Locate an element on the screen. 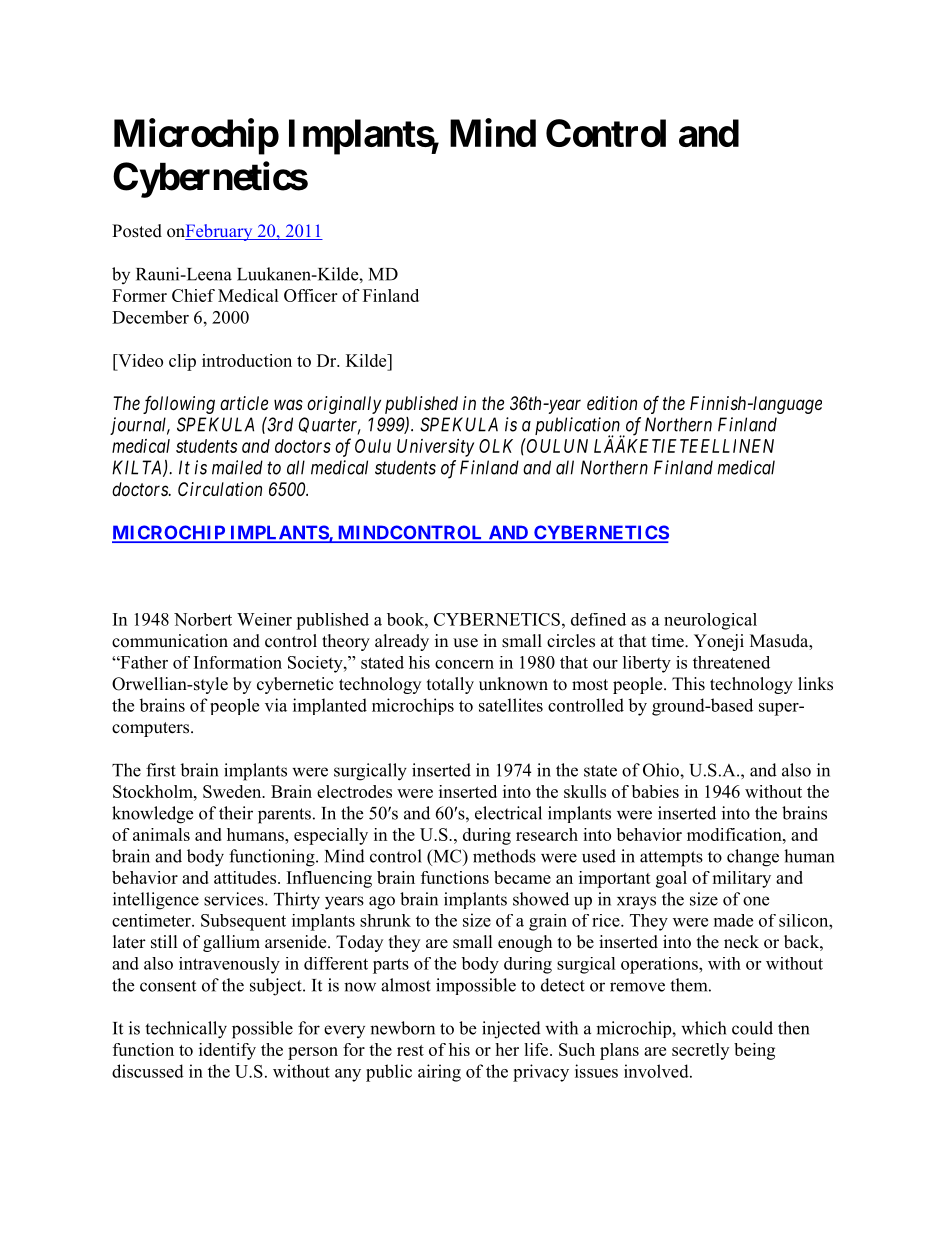  threatened is located at coordinates (731, 662).
